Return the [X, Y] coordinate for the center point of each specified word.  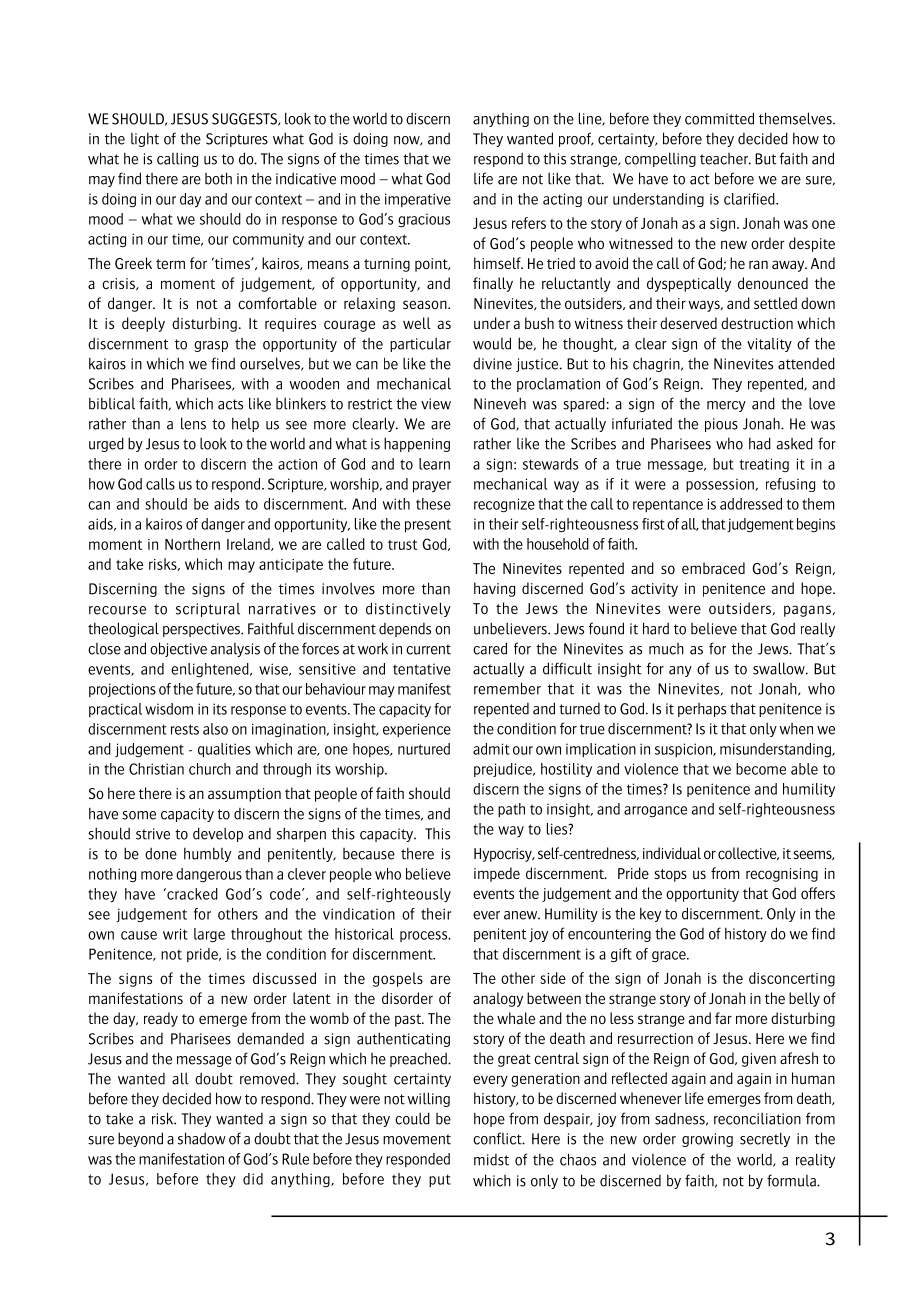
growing [707, 1140]
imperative [418, 200]
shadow [202, 1138]
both [218, 178]
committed [719, 118]
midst [491, 1160]
